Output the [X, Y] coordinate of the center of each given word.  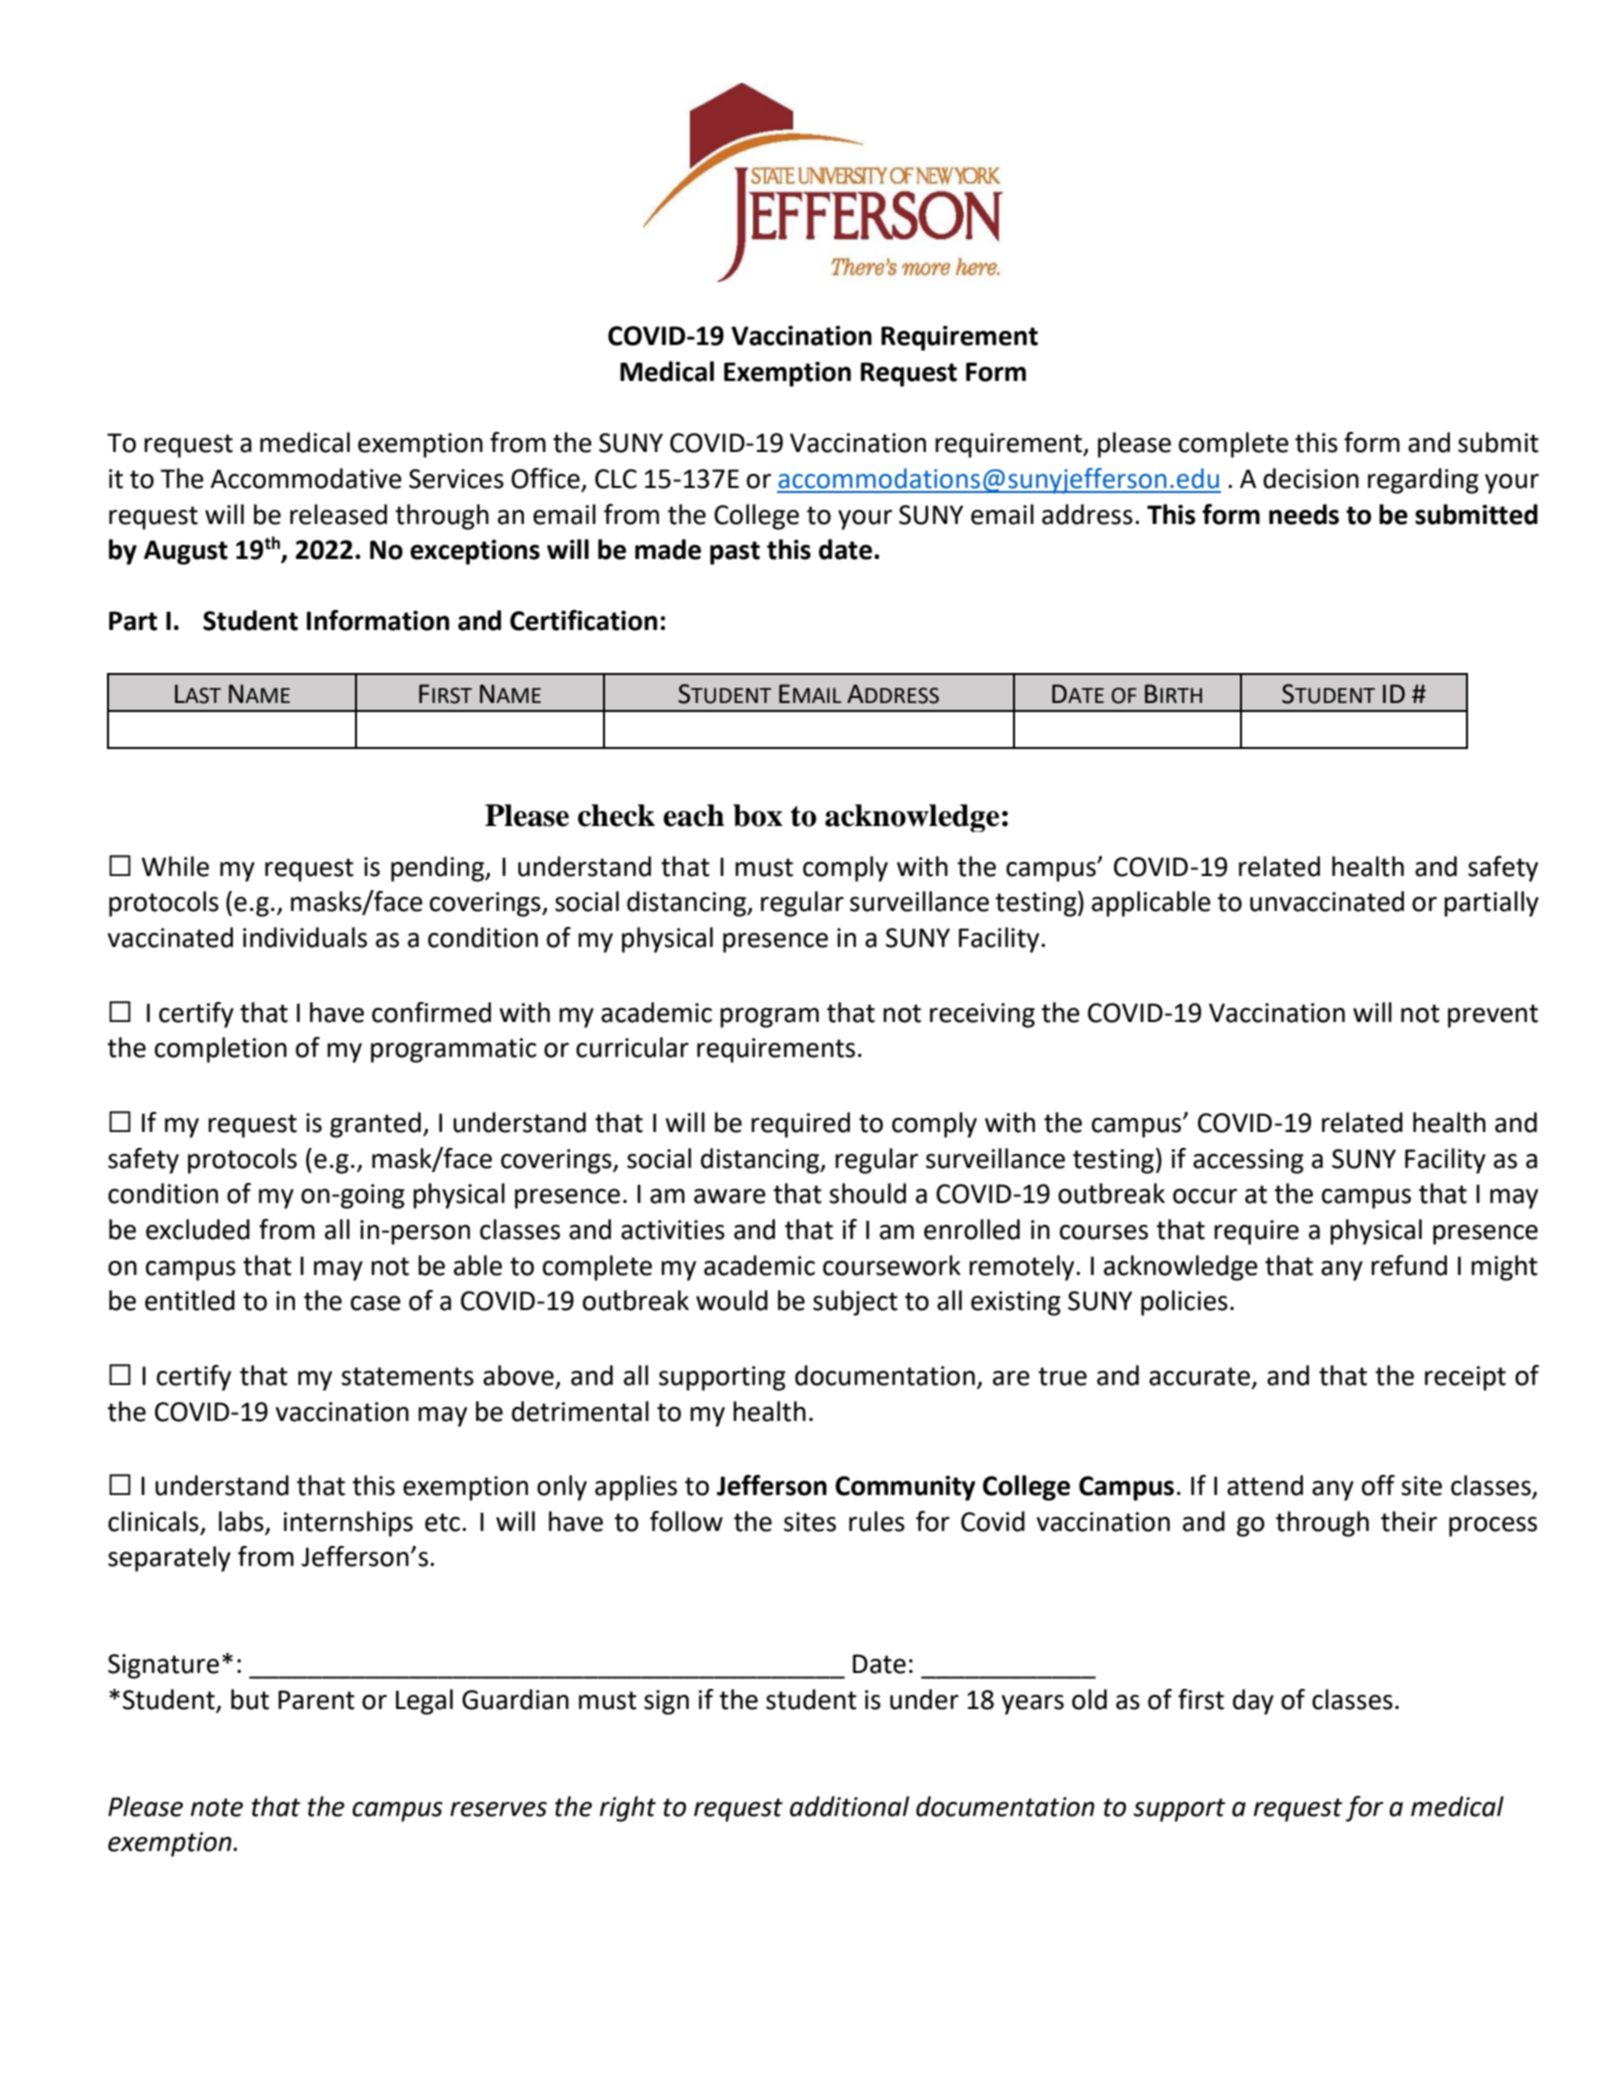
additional [849, 1806]
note [217, 1807]
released [338, 514]
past [735, 553]
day [1253, 1702]
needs [1304, 514]
